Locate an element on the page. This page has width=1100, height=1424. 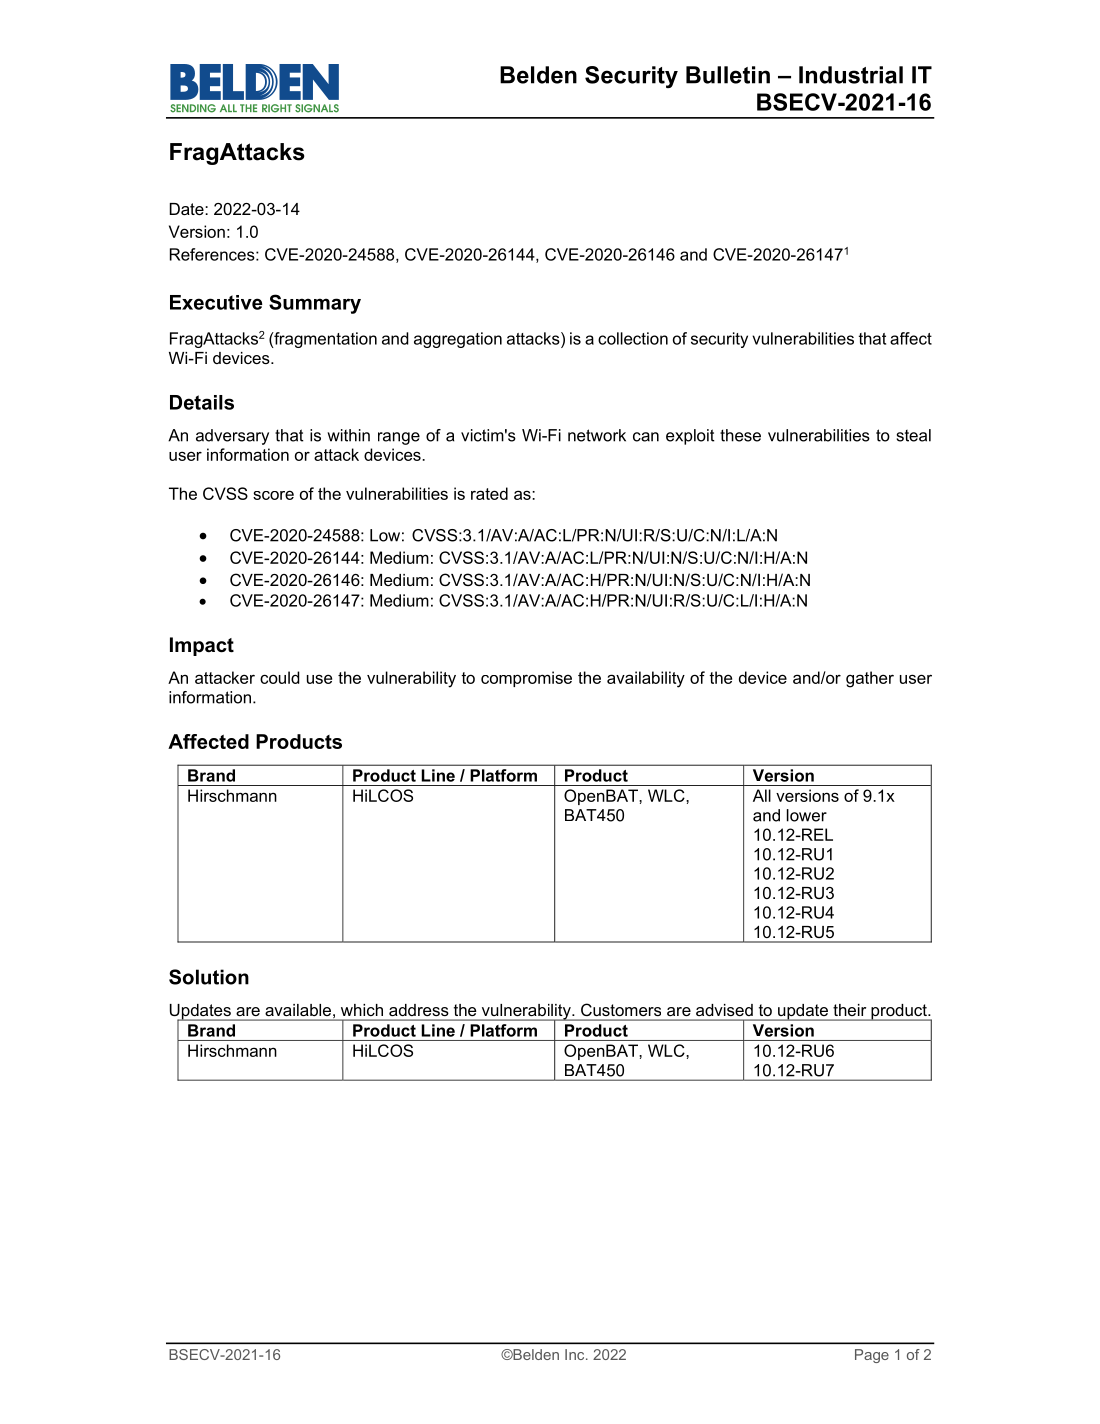
Inc is located at coordinates (576, 1354).
